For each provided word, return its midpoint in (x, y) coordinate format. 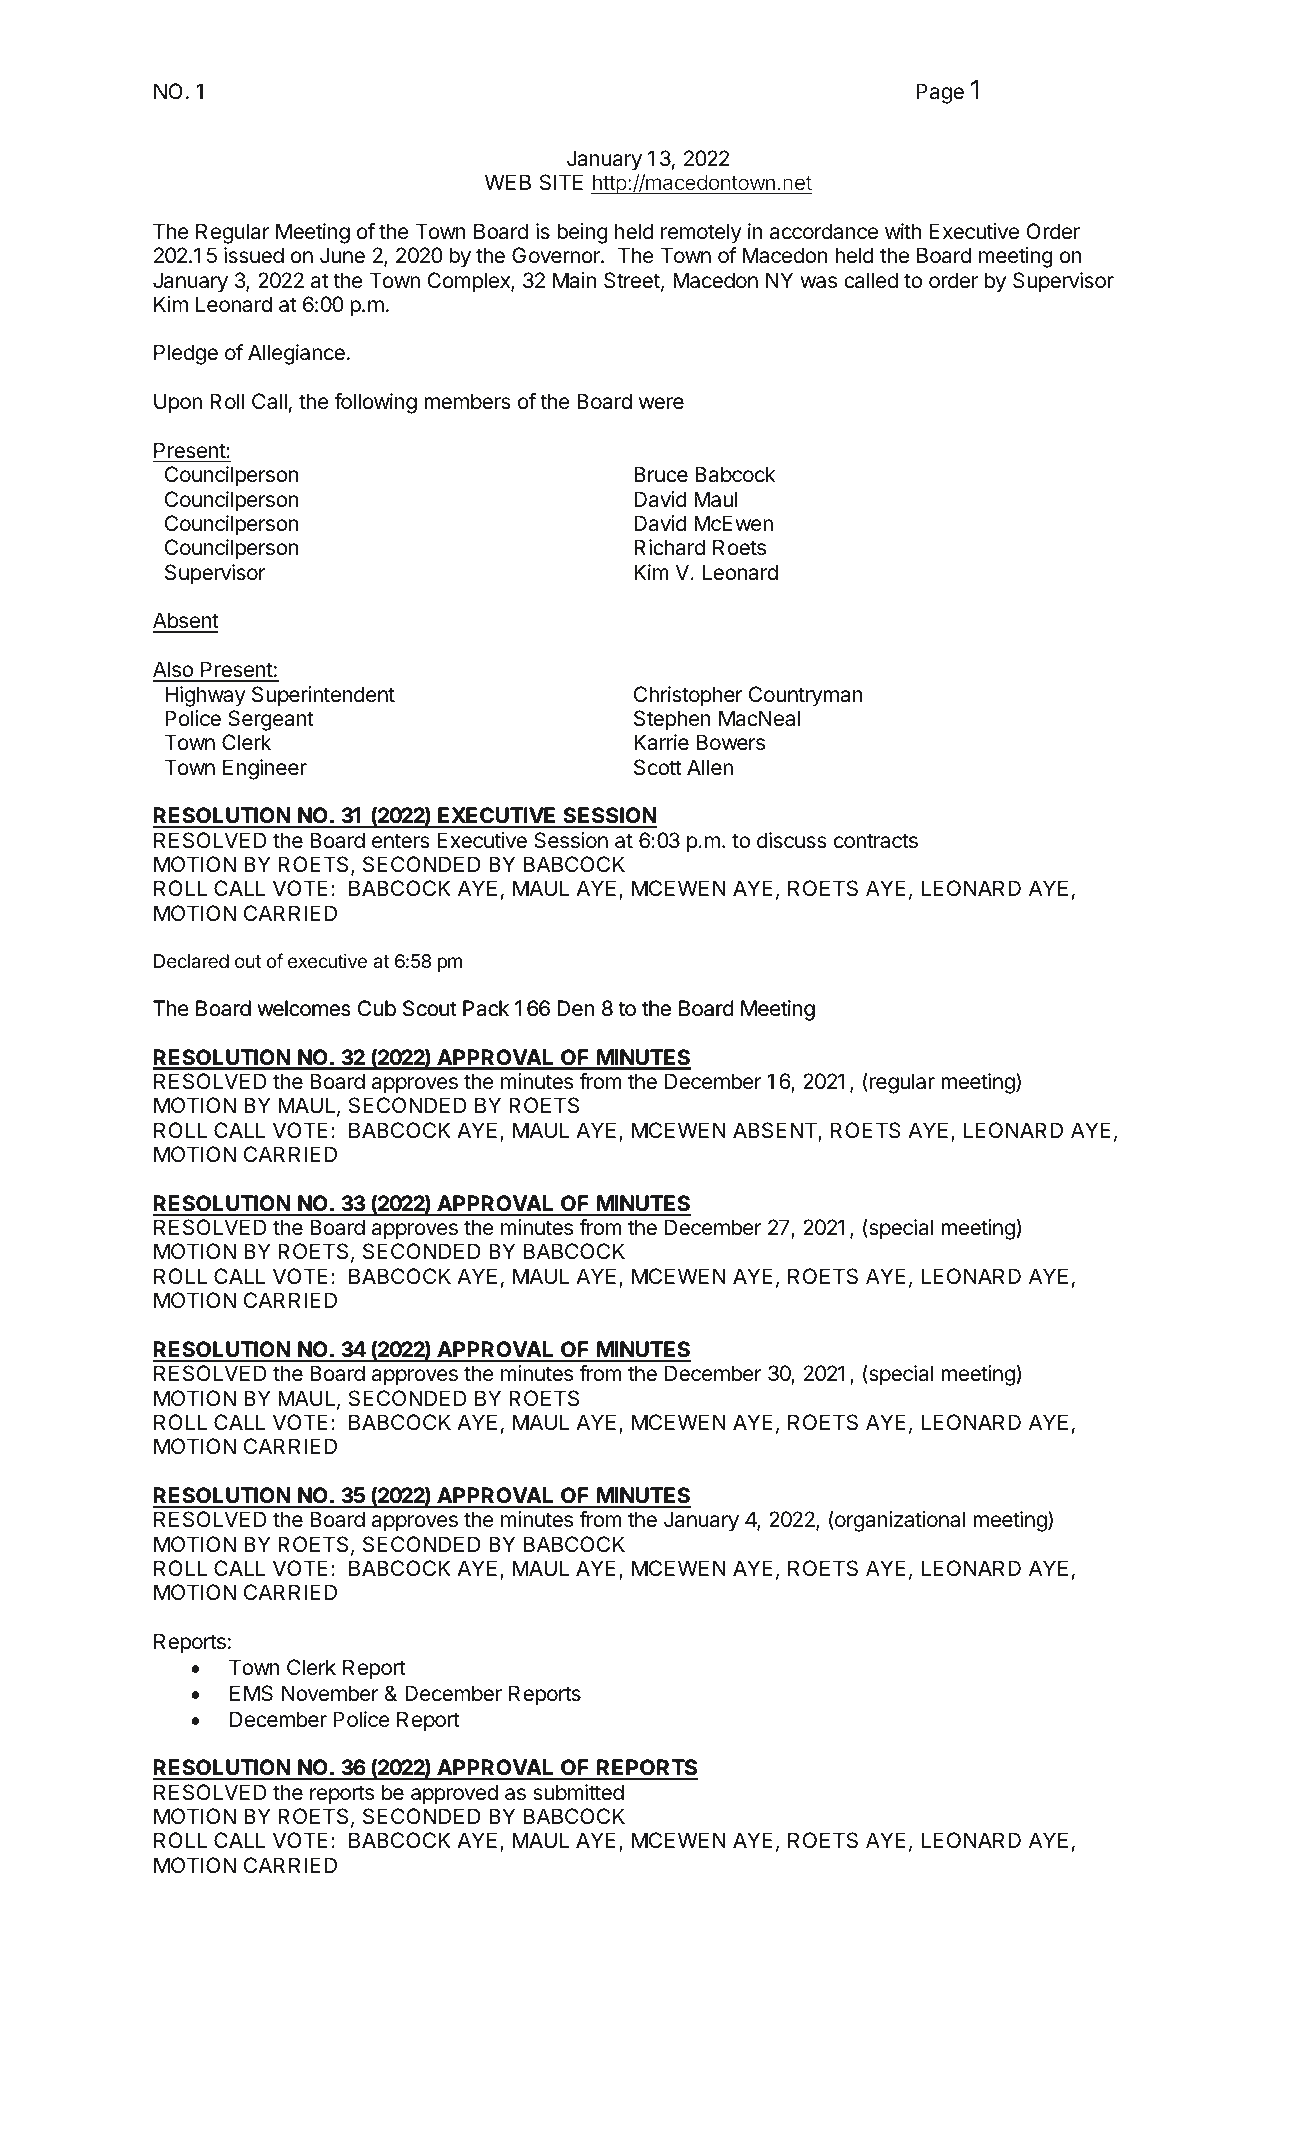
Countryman (806, 696)
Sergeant (271, 720)
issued (254, 255)
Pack (486, 1008)
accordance (824, 231)
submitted (578, 1792)
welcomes (304, 1008)
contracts (876, 841)
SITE (561, 182)
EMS (251, 1693)
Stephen (672, 720)
